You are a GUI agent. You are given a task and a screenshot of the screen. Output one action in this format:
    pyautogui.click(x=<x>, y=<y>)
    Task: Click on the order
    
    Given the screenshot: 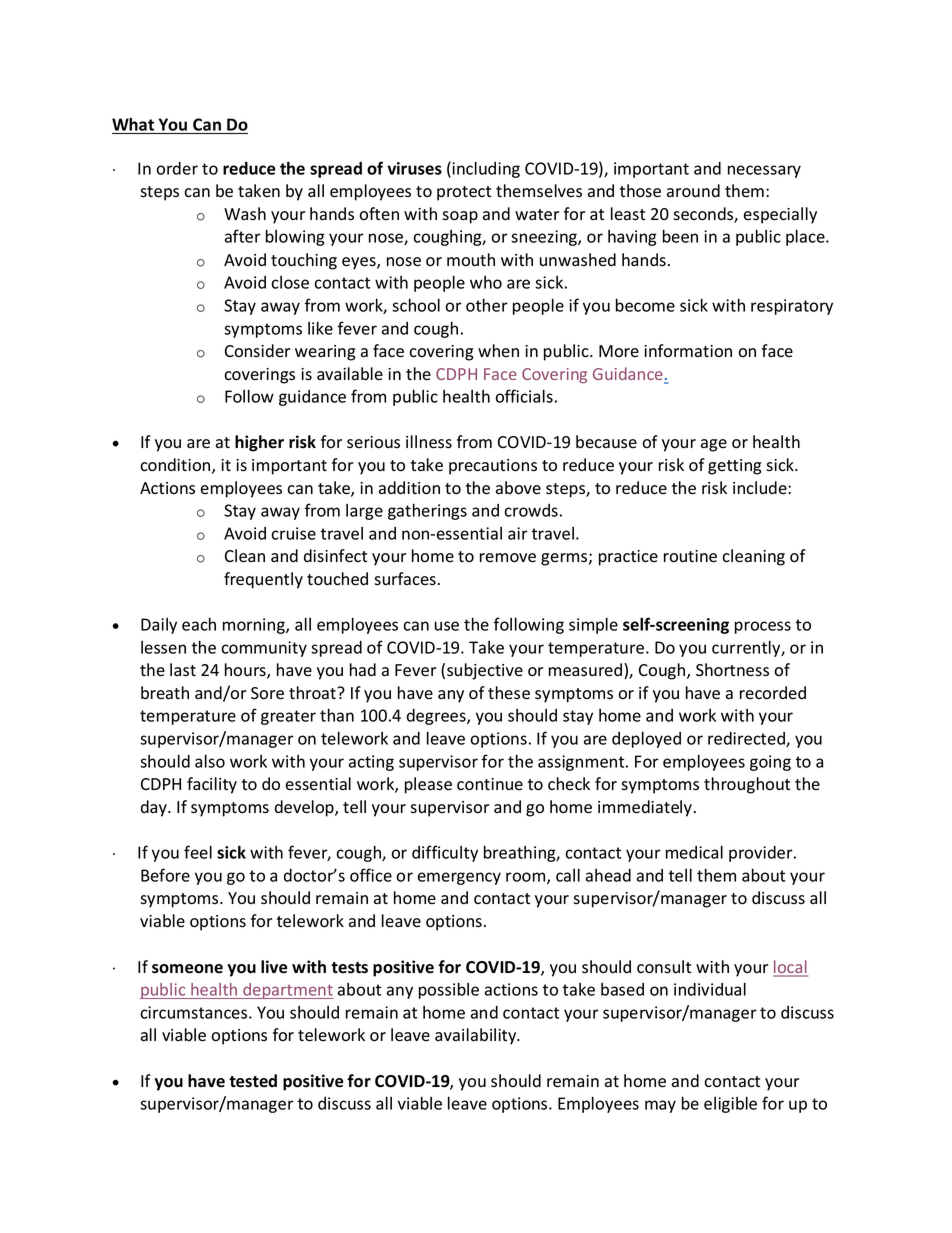 What is the action you would take?
    pyautogui.click(x=177, y=168)
